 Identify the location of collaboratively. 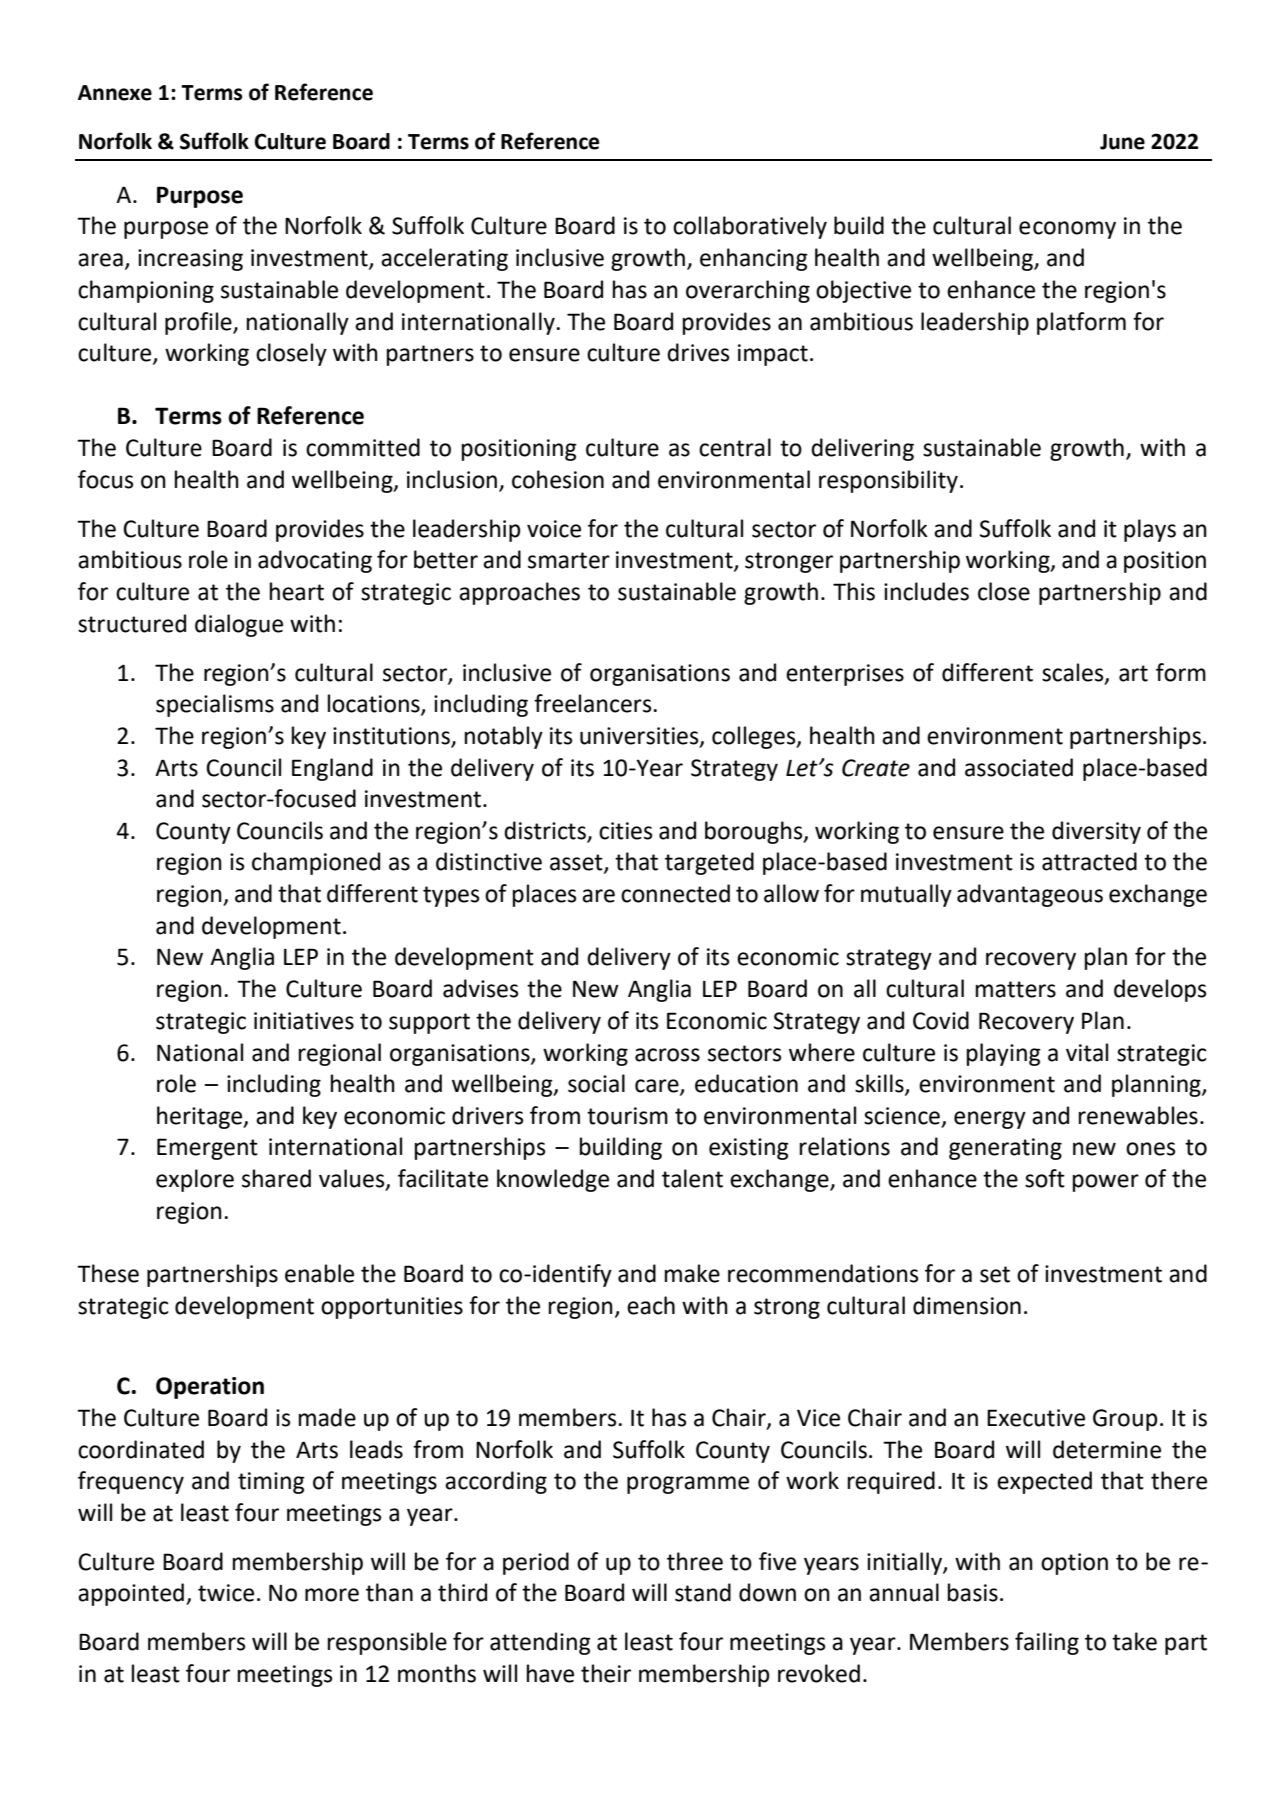
(750, 227).
